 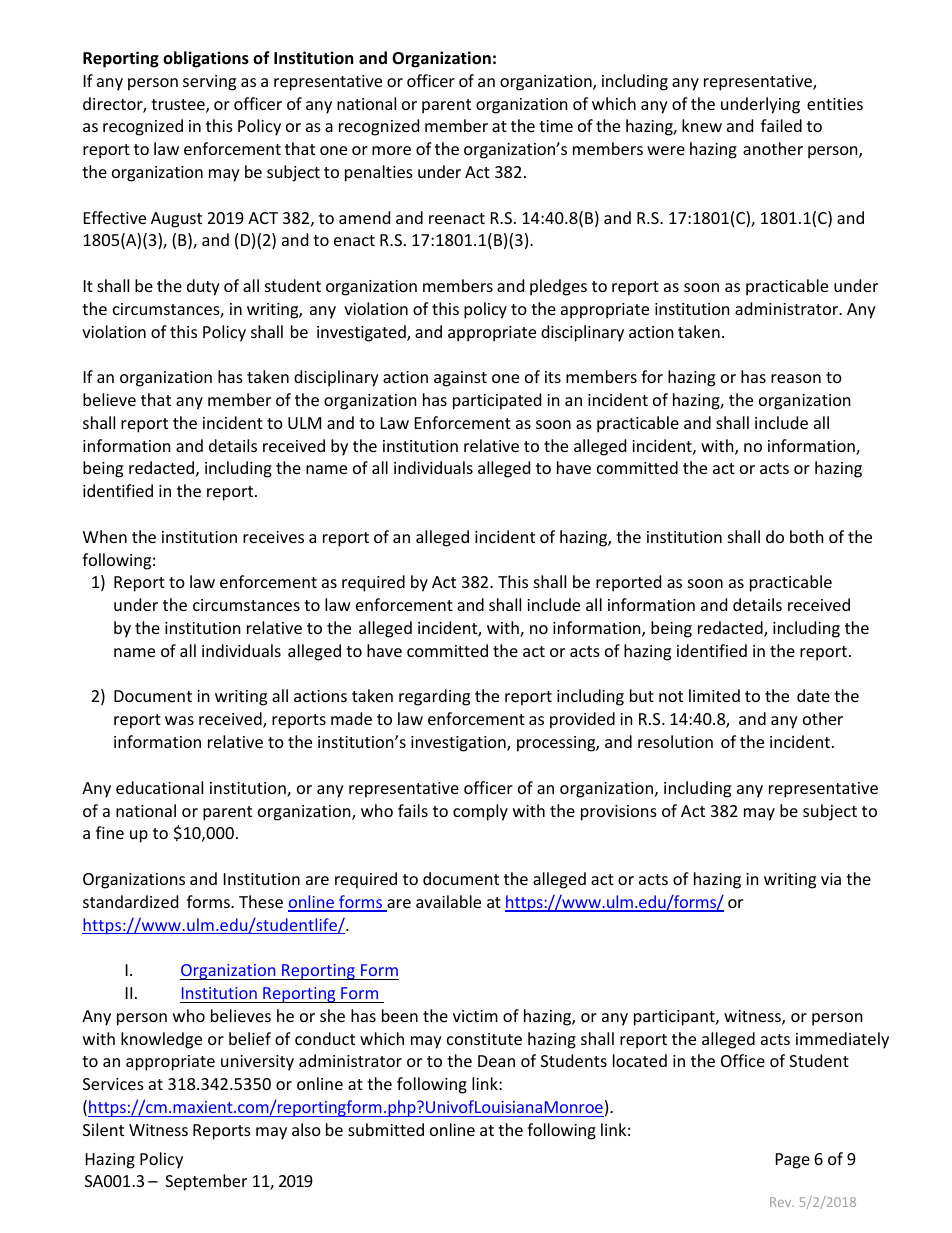 I want to click on resolution, so click(x=675, y=741).
